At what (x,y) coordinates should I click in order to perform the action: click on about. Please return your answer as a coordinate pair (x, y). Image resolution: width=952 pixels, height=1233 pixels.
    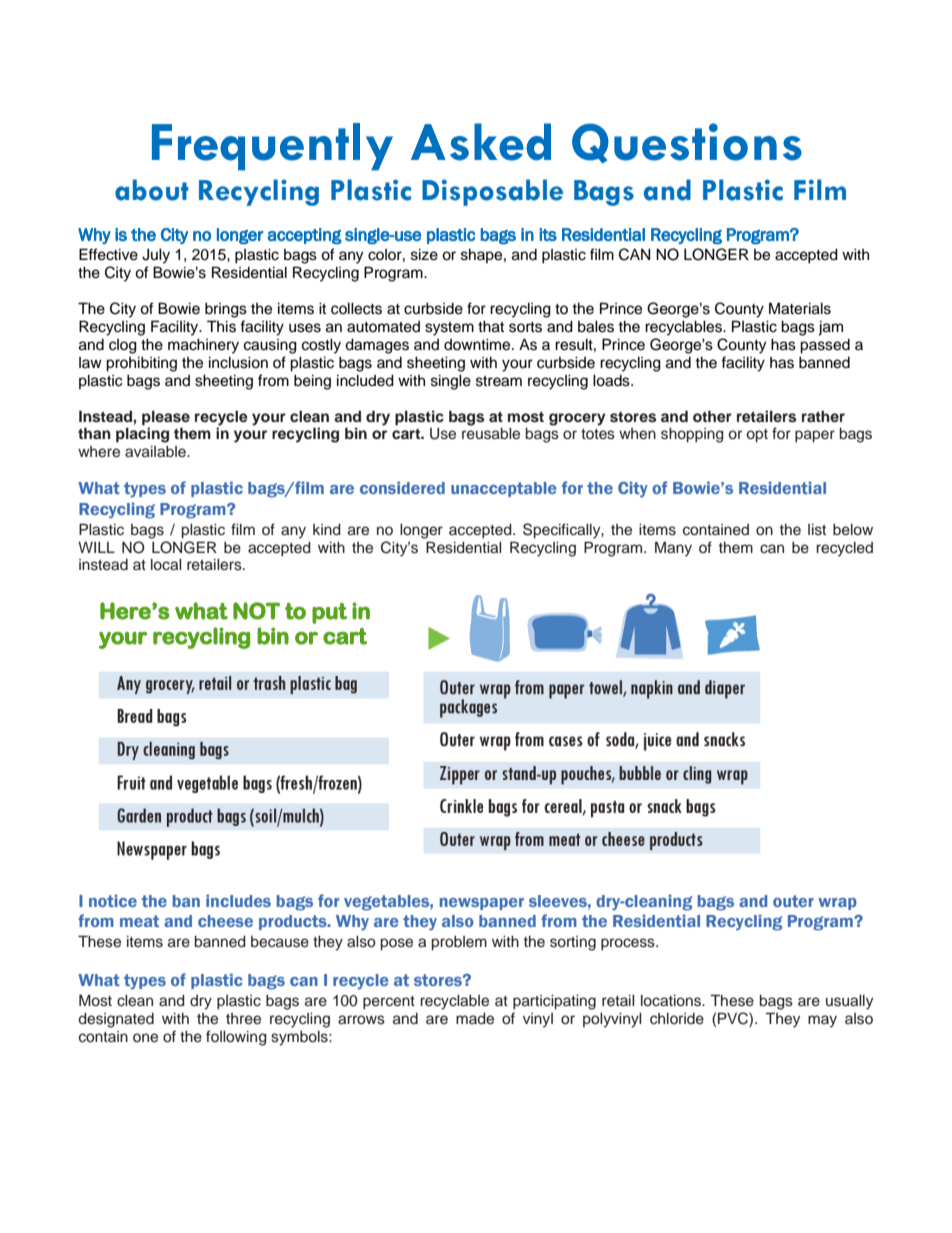
    Looking at the image, I should click on (152, 190).
